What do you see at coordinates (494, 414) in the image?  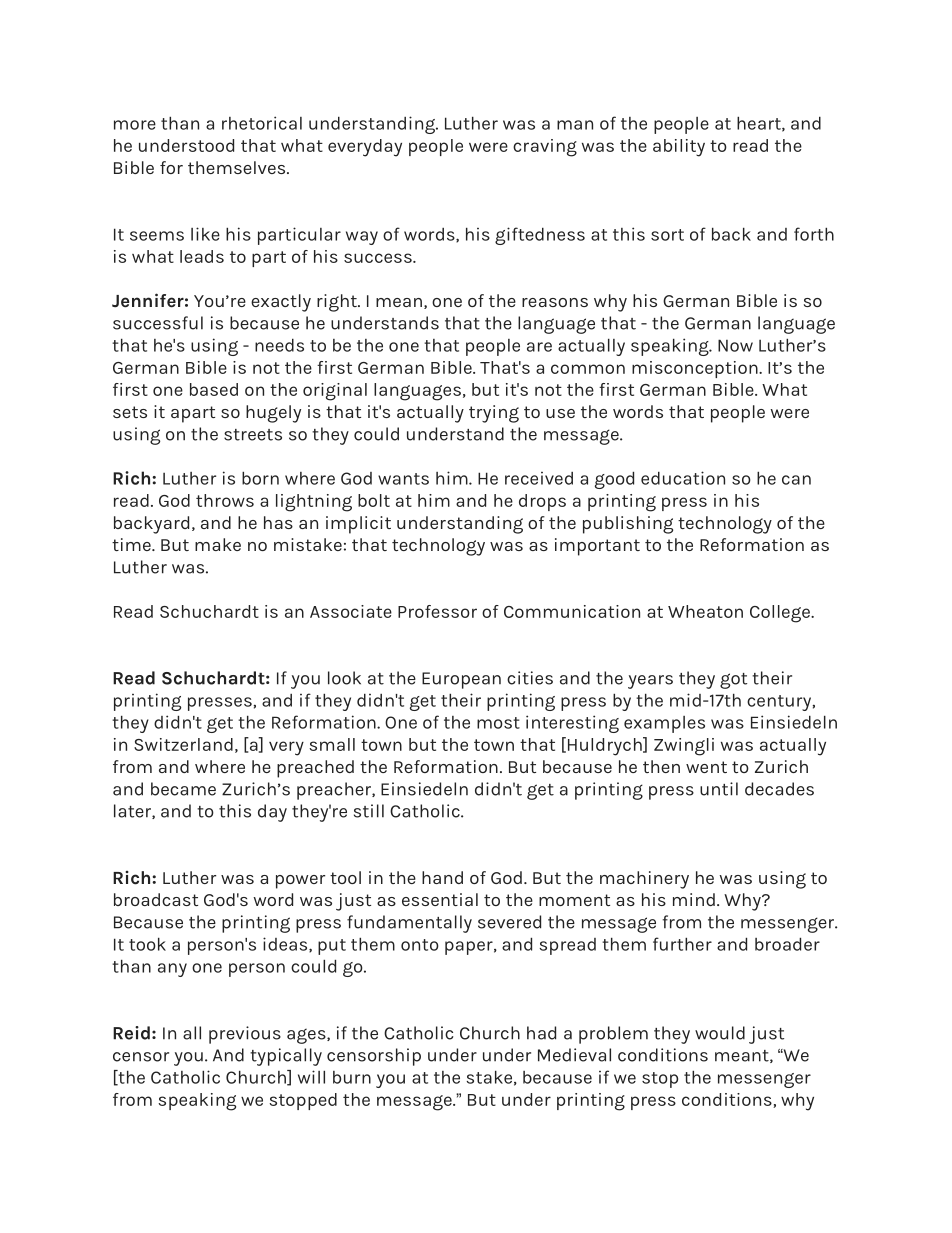 I see `trying` at bounding box center [494, 414].
